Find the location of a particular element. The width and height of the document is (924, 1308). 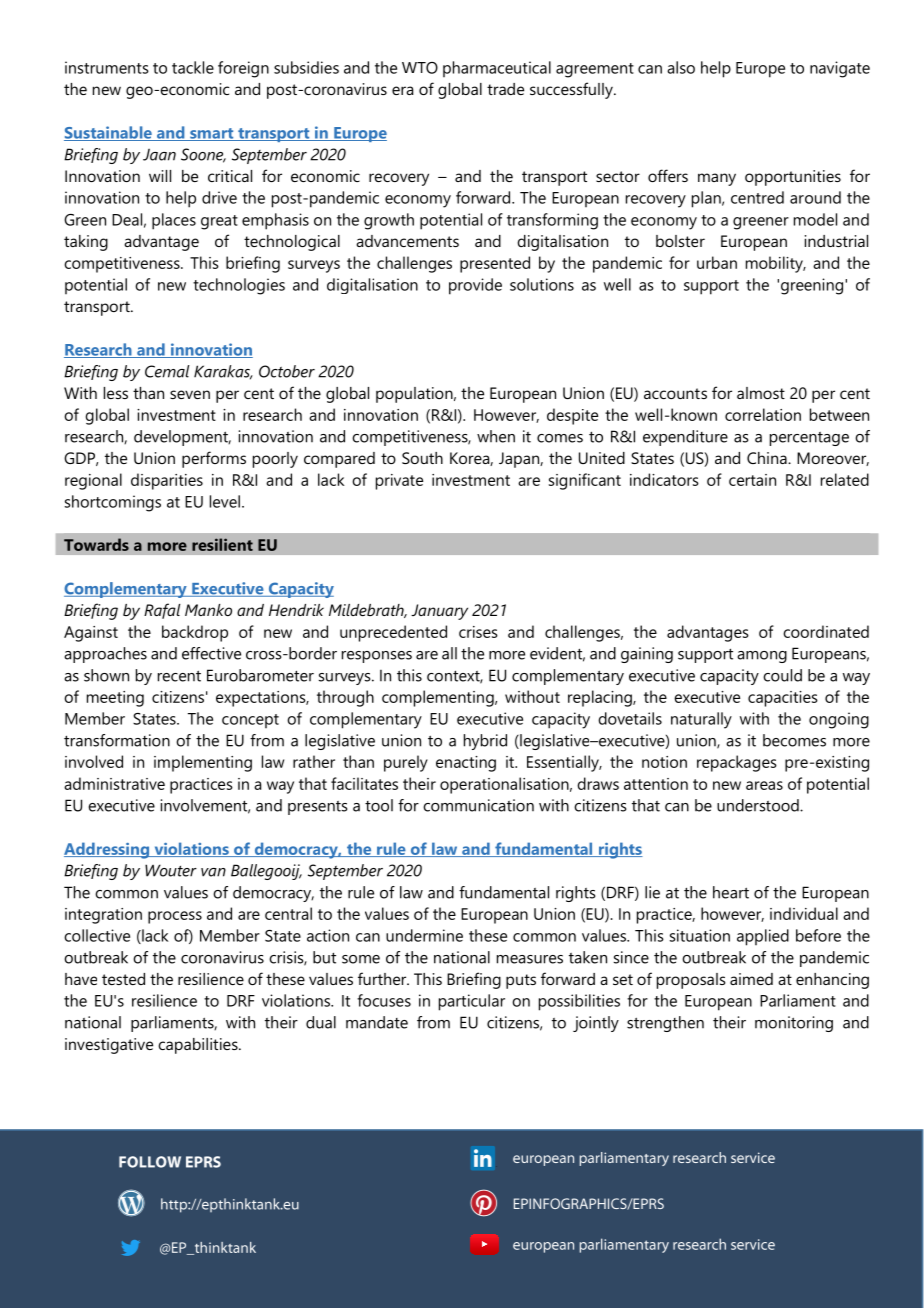

technologies is located at coordinates (239, 286).
